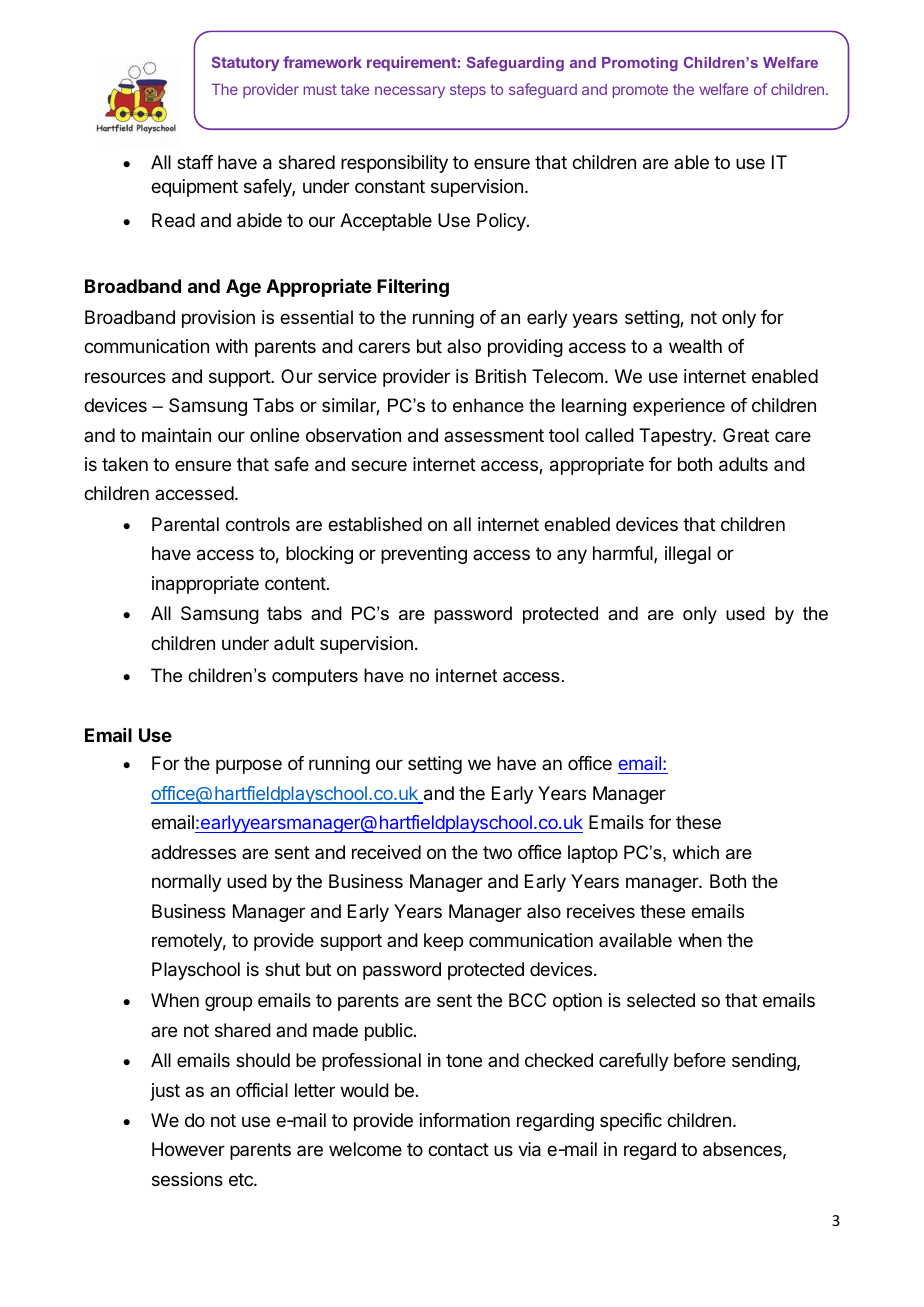 Image resolution: width=924 pixels, height=1307 pixels. Describe the element at coordinates (640, 91) in the page. I see `promote` at that location.
